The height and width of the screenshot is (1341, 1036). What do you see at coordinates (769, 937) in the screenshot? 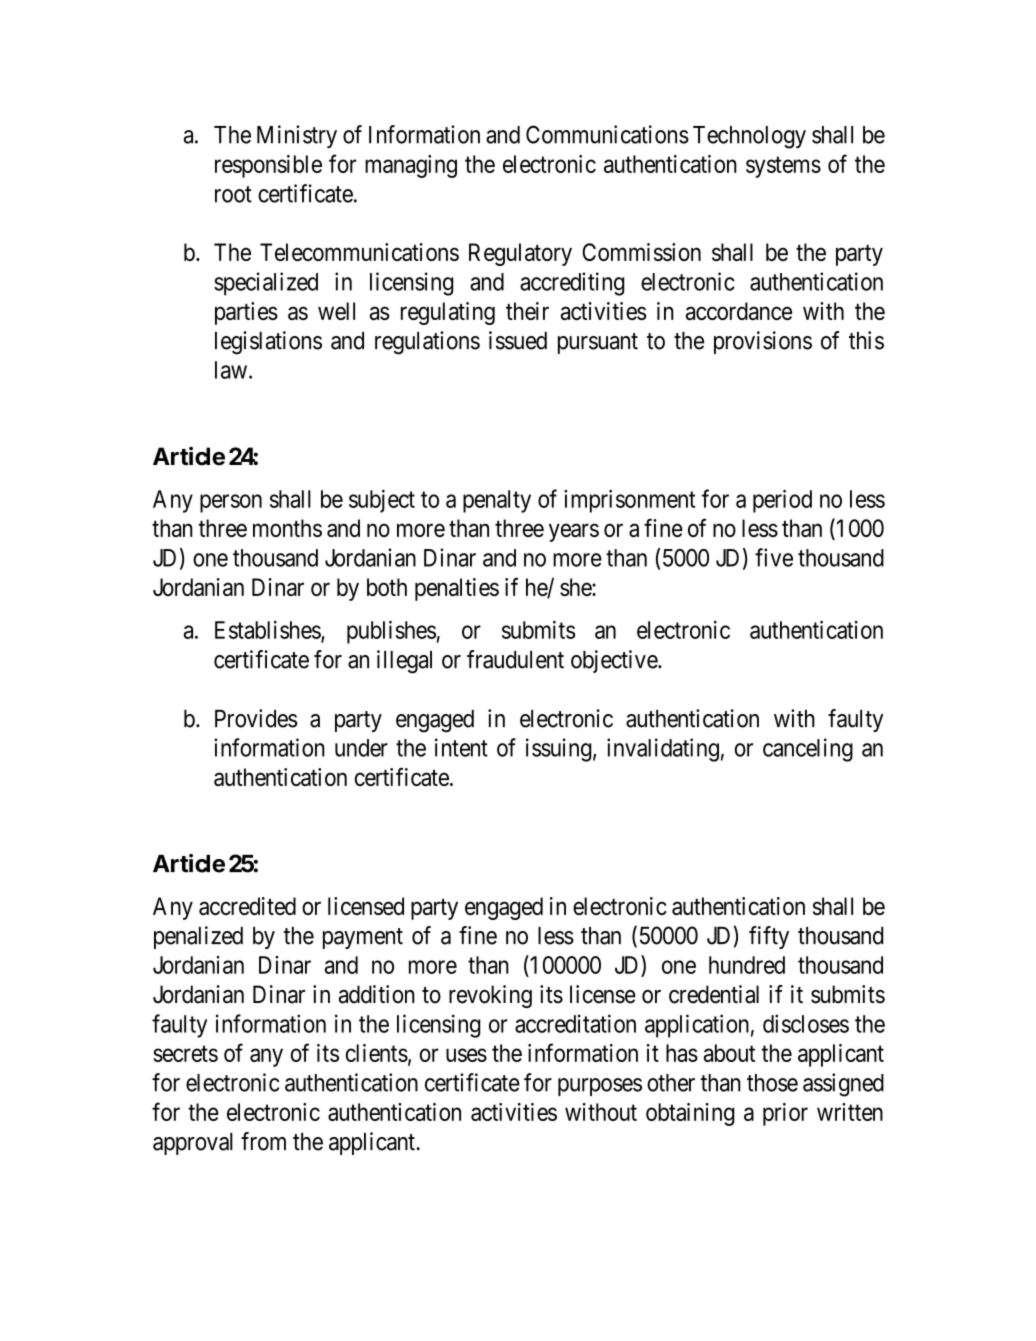
I see `fifty` at bounding box center [769, 937].
